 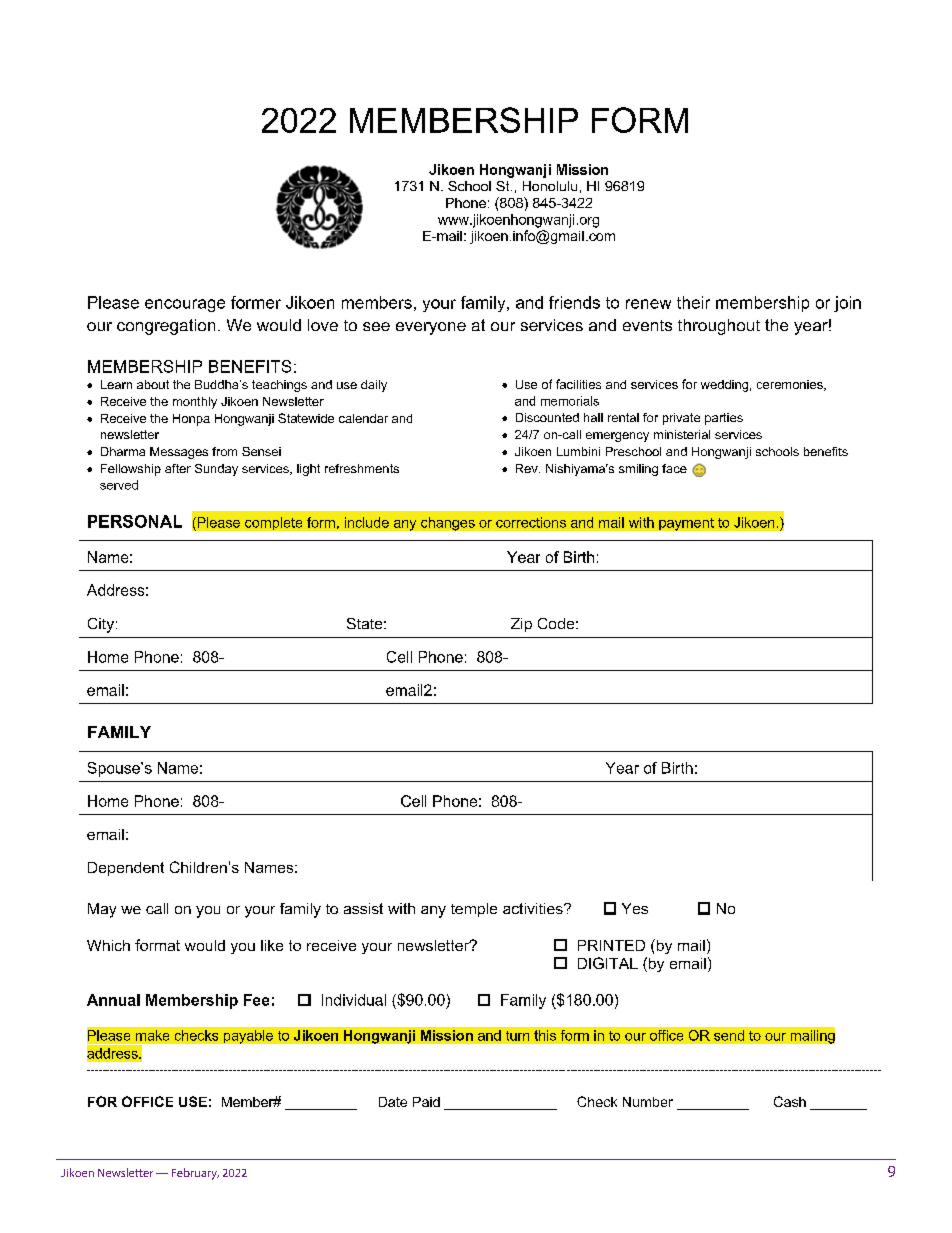 I want to click on encourage, so click(x=185, y=305).
